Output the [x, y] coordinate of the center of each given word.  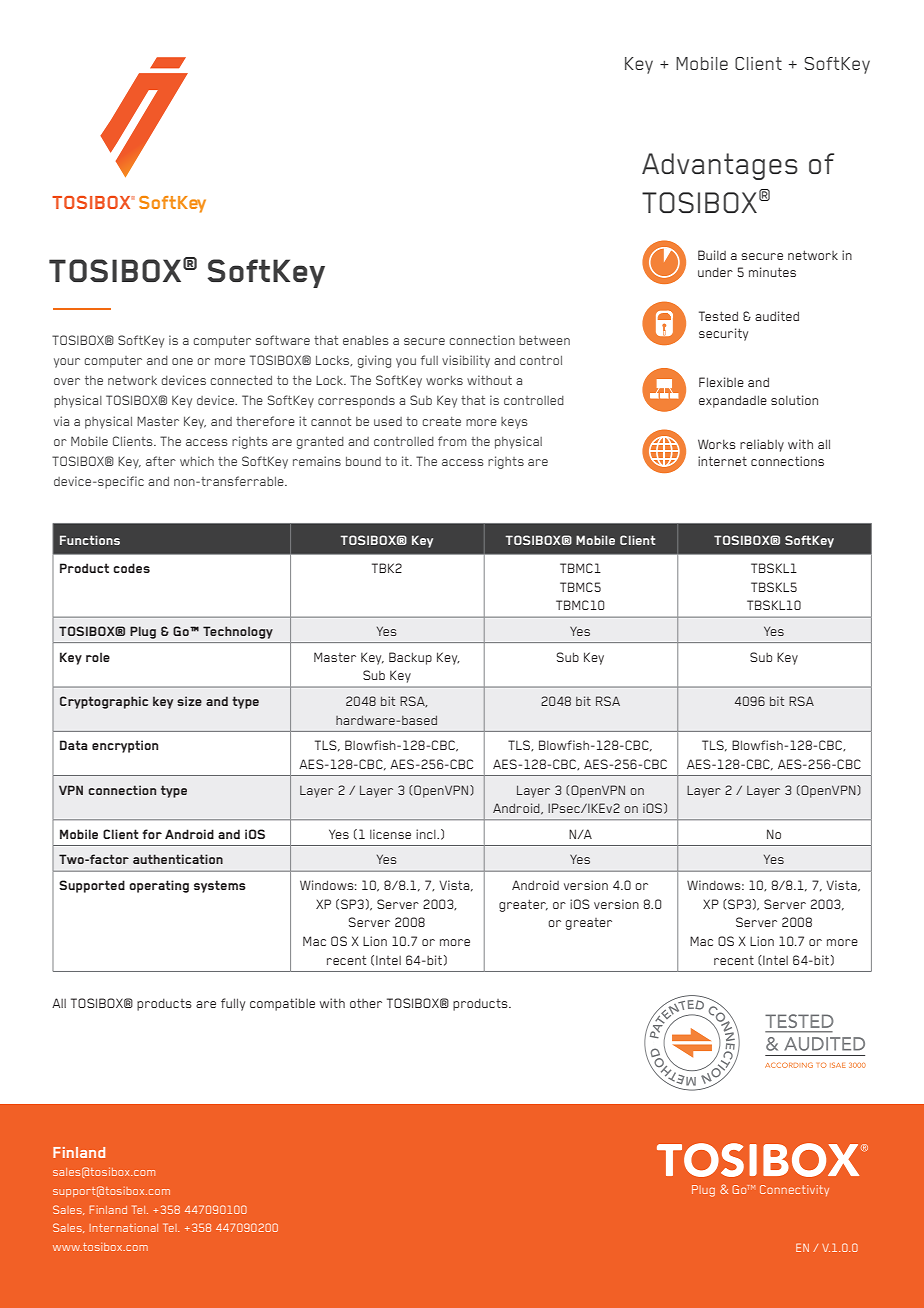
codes [131, 568]
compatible [282, 1004]
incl [427, 834]
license [390, 834]
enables [365, 340]
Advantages [720, 166]
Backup [410, 658]
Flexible [721, 382]
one [182, 361]
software [283, 340]
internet [722, 461]
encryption [125, 746]
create [442, 421]
